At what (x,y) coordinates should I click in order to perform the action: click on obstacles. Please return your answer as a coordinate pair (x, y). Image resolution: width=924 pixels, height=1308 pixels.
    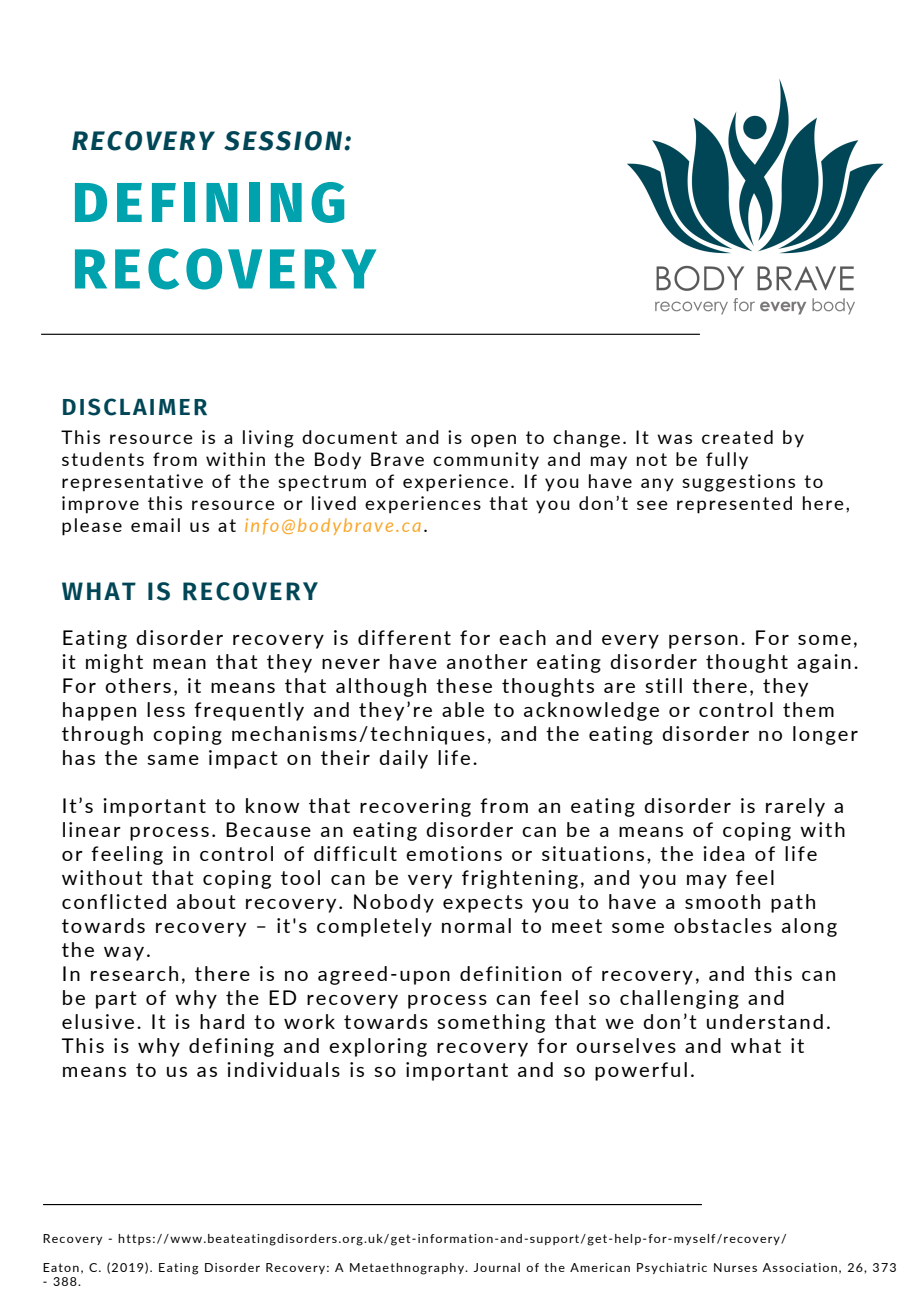
    Looking at the image, I should click on (723, 925).
